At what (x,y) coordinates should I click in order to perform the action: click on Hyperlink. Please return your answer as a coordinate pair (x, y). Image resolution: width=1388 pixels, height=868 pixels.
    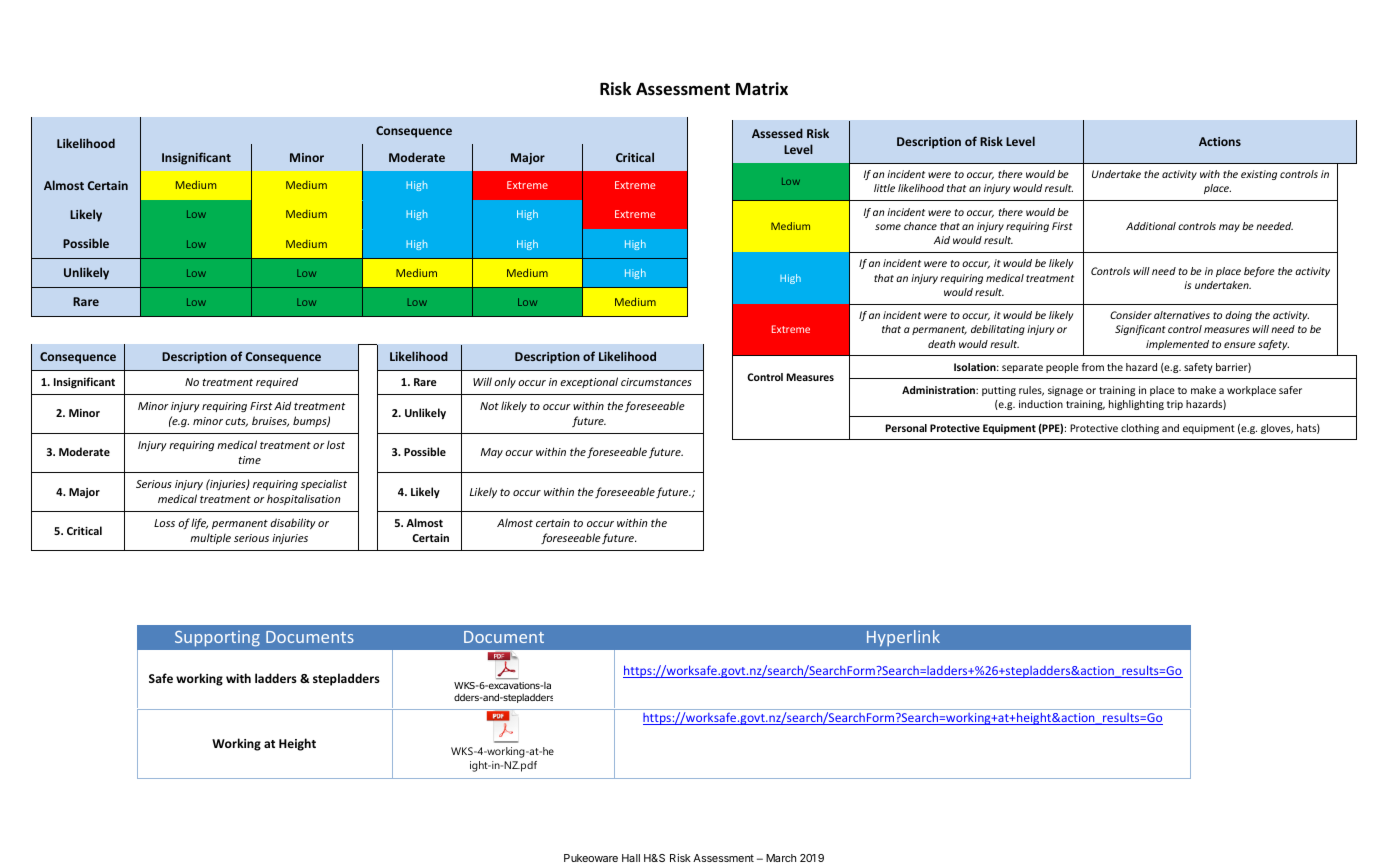
    Looking at the image, I should click on (903, 638).
